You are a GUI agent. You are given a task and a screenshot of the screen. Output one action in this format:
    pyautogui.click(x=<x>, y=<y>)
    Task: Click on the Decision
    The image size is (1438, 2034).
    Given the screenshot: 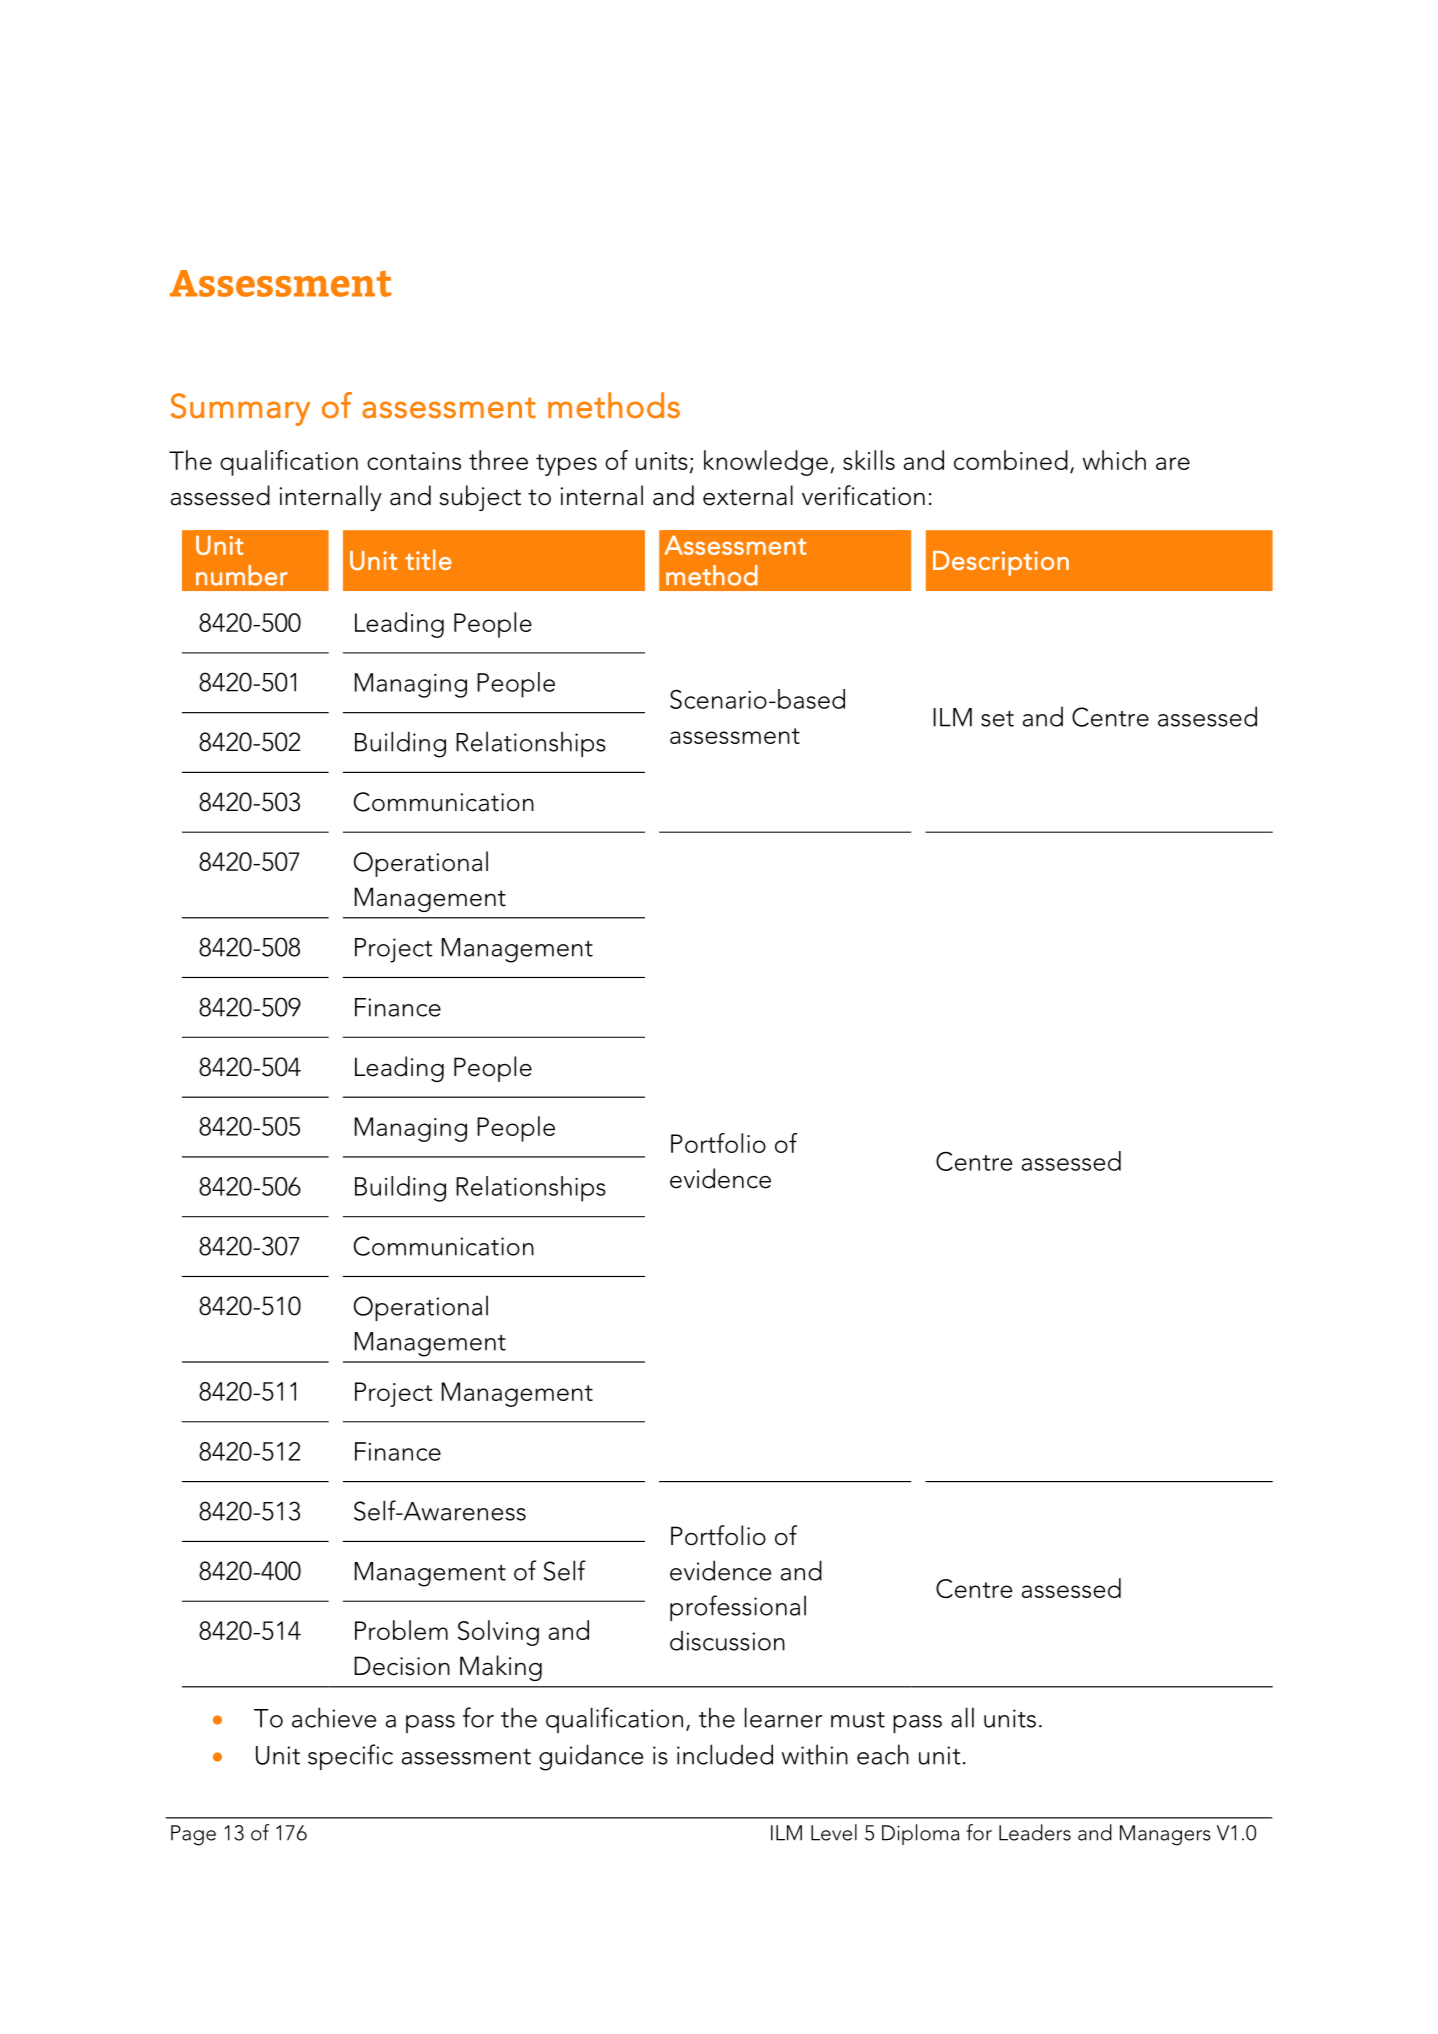 What is the action you would take?
    pyautogui.click(x=402, y=1666)
